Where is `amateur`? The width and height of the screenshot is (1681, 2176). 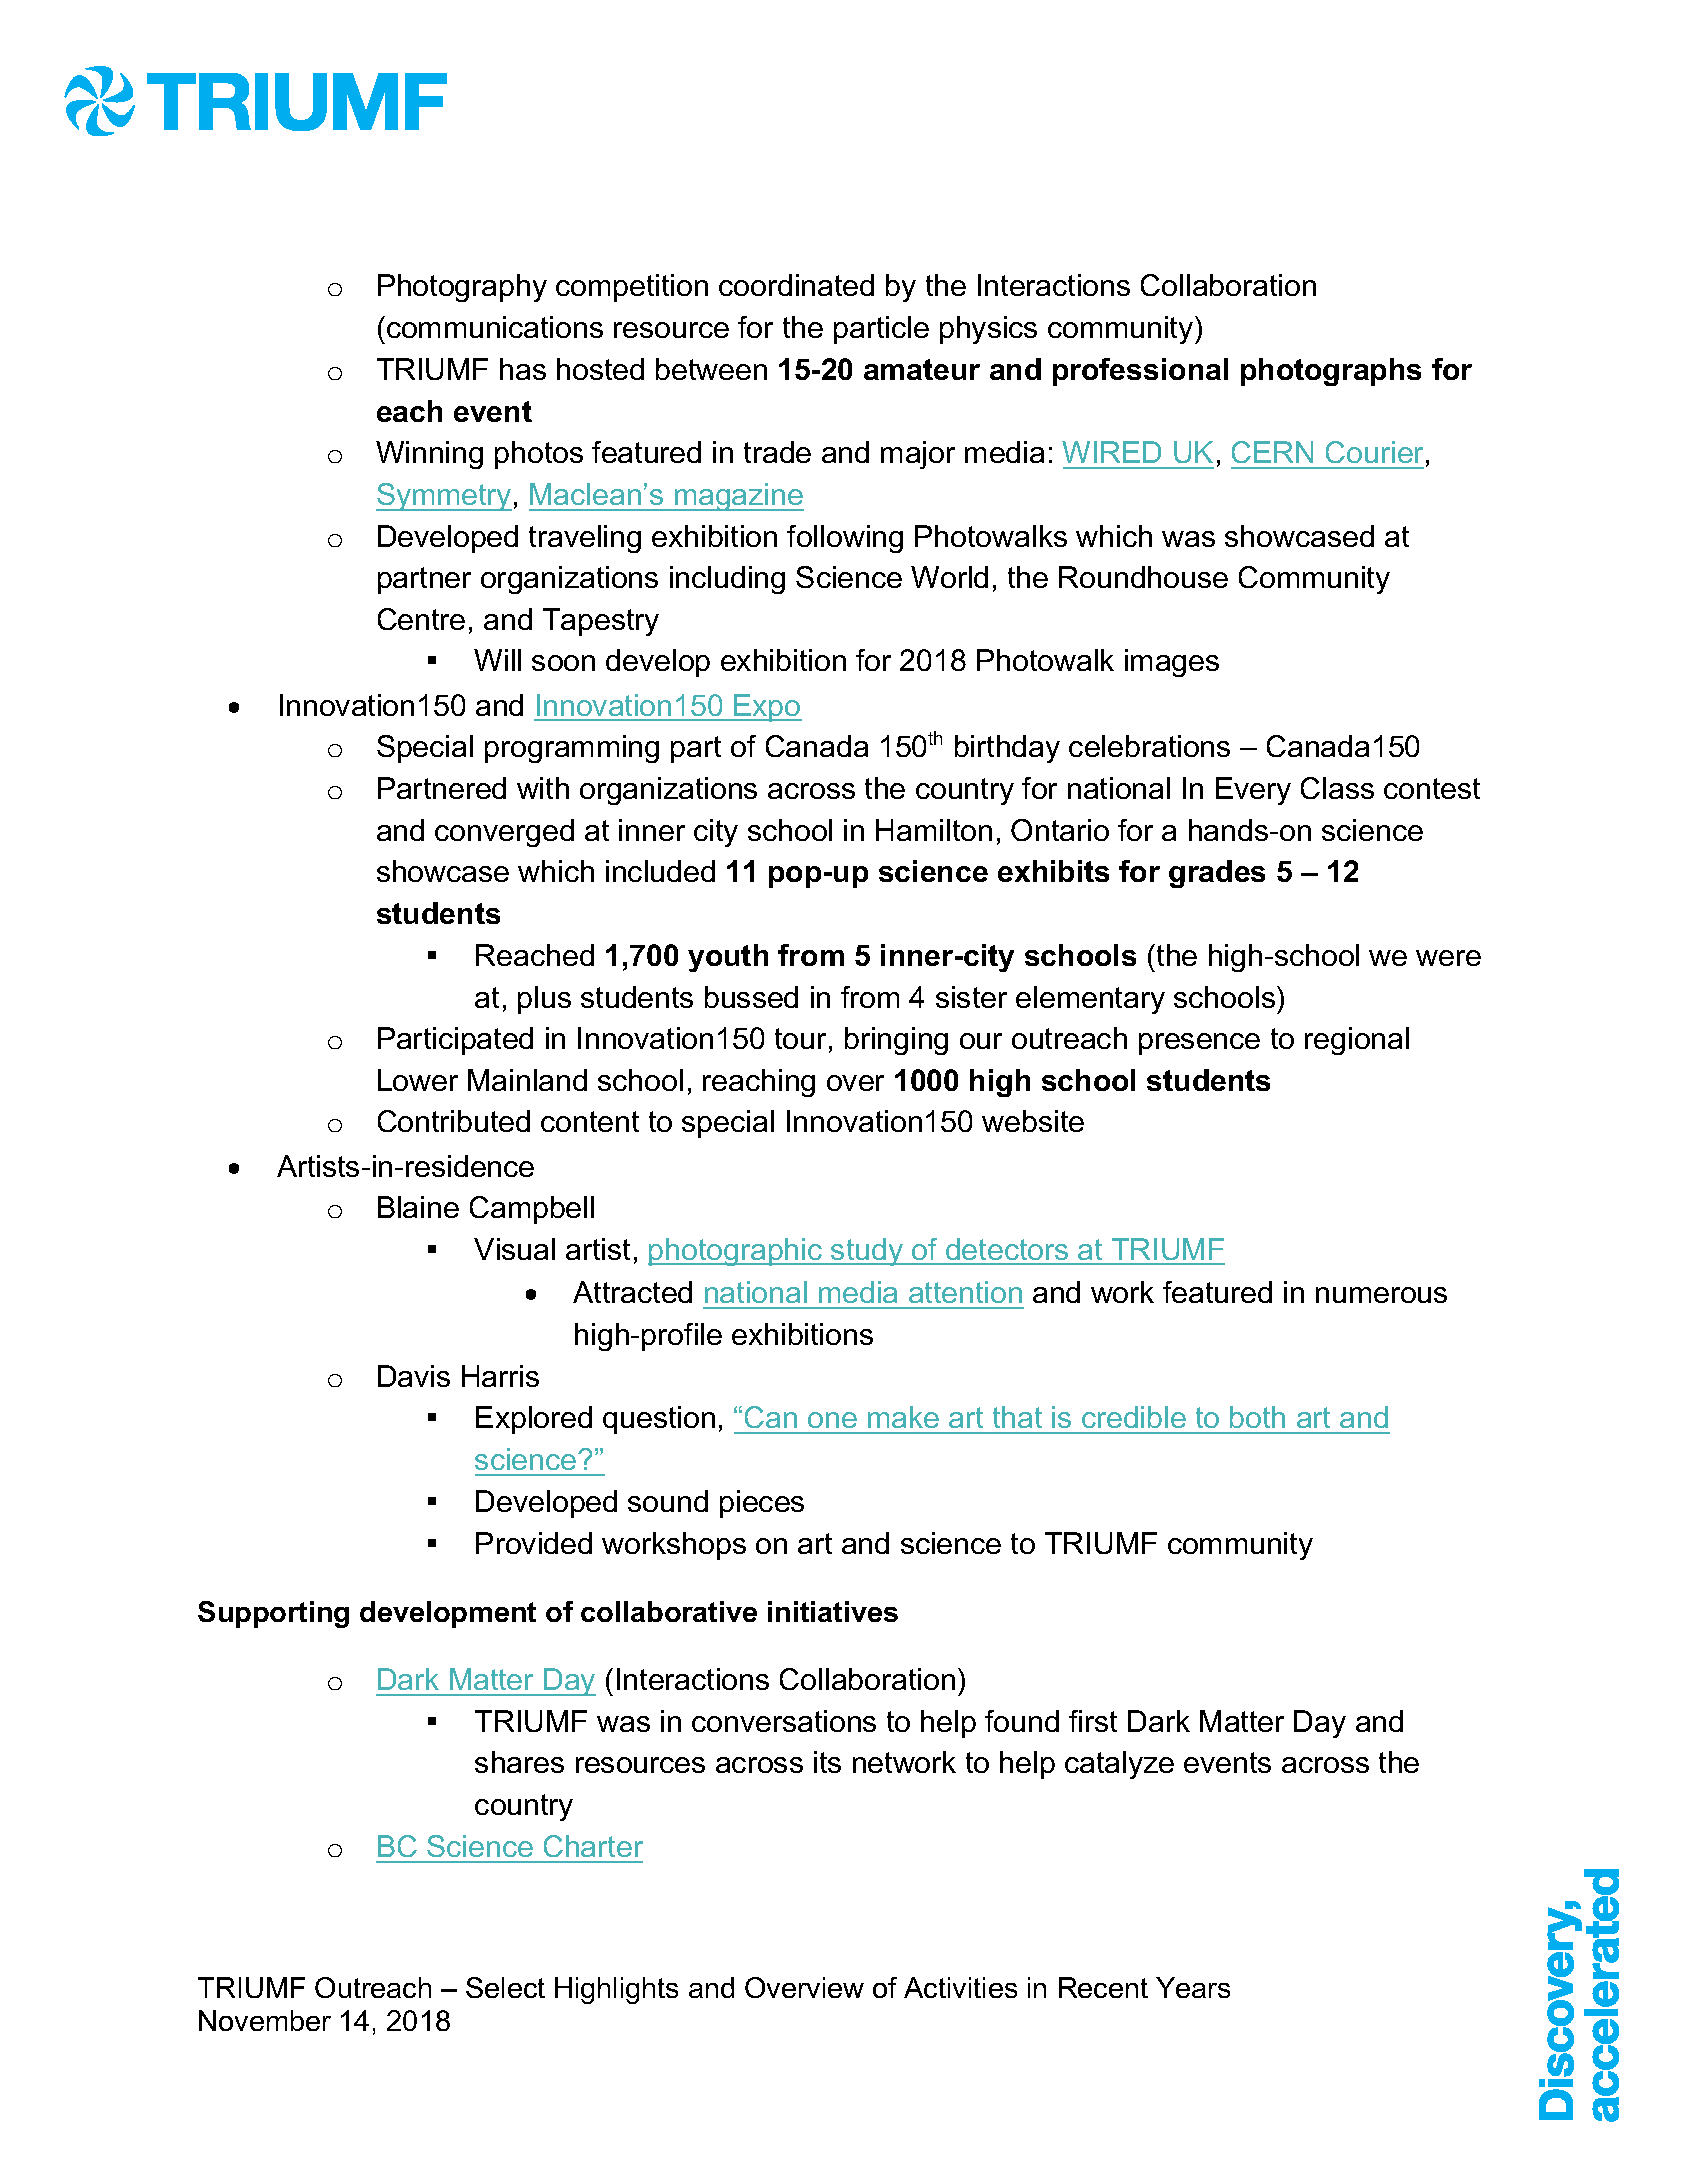 amateur is located at coordinates (922, 369).
